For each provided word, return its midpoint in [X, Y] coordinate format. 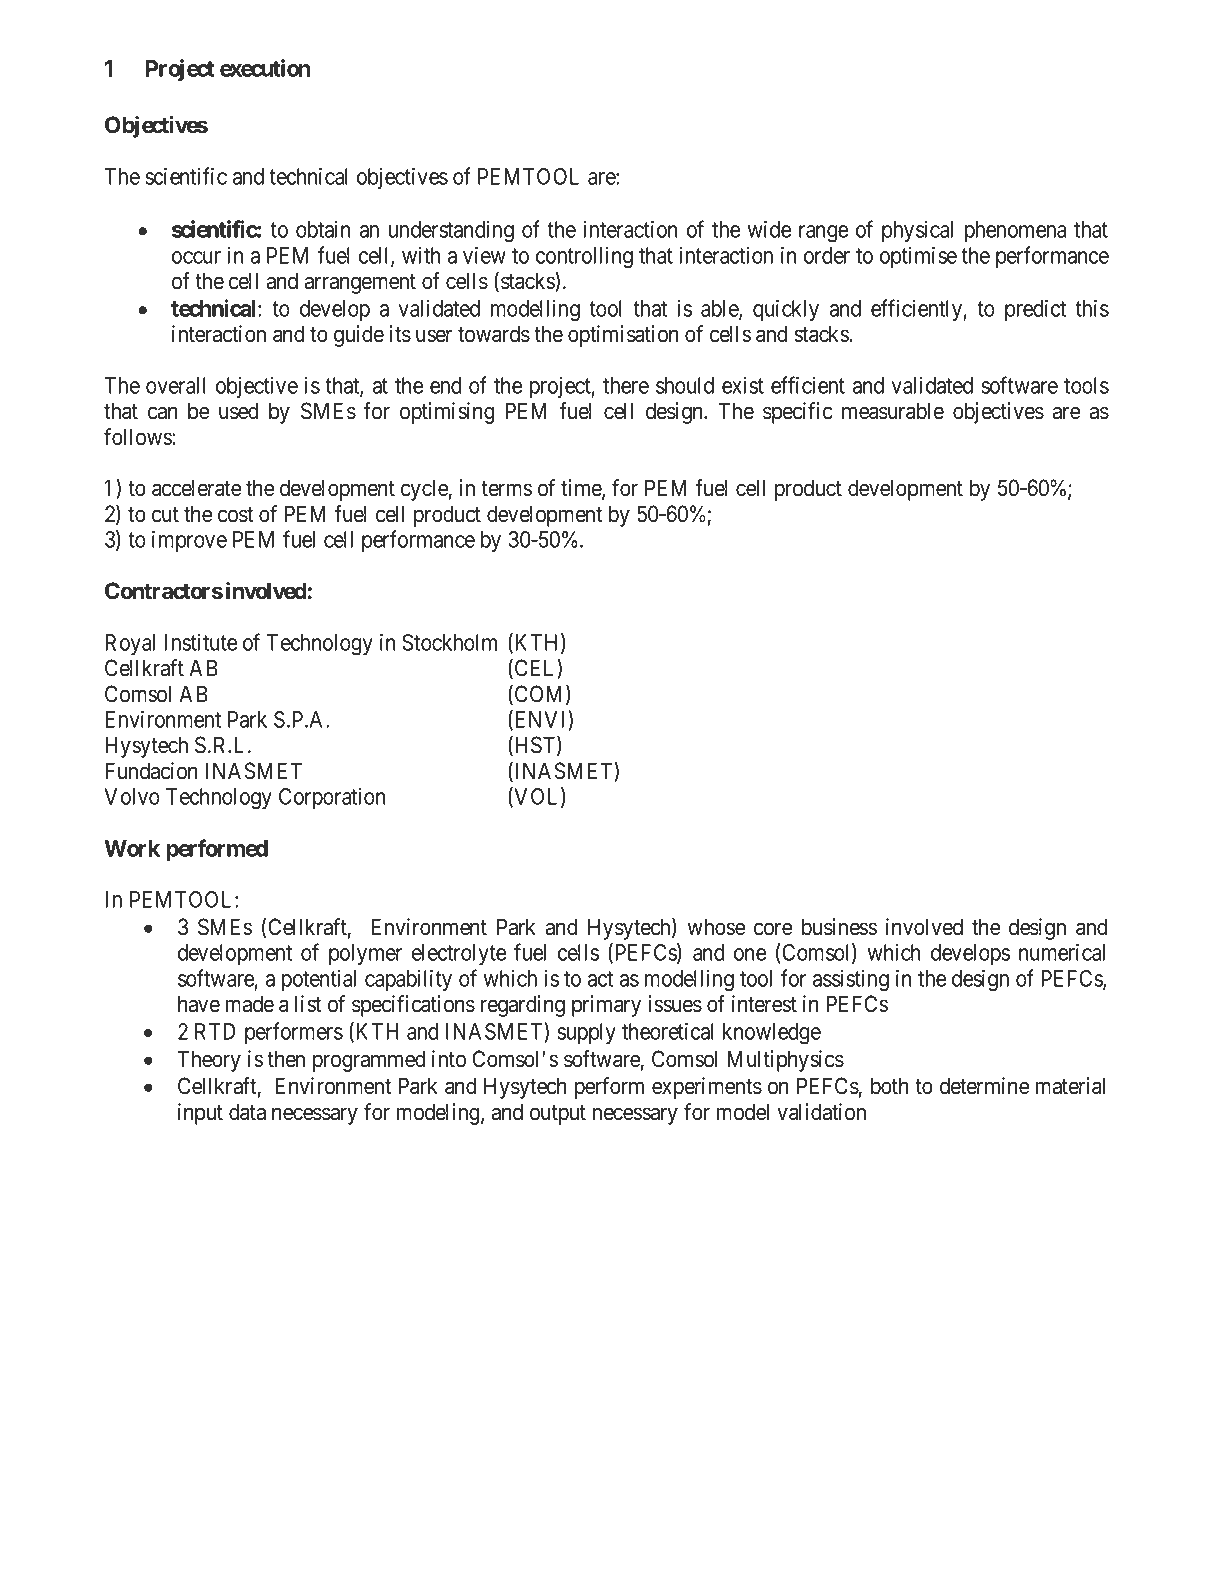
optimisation [623, 336]
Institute [200, 642]
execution [265, 68]
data [247, 1112]
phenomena [1015, 231]
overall [176, 385]
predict [1035, 310]
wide [769, 229]
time [582, 489]
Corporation [332, 798]
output [558, 1115]
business [839, 927]
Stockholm [449, 642]
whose [716, 927]
